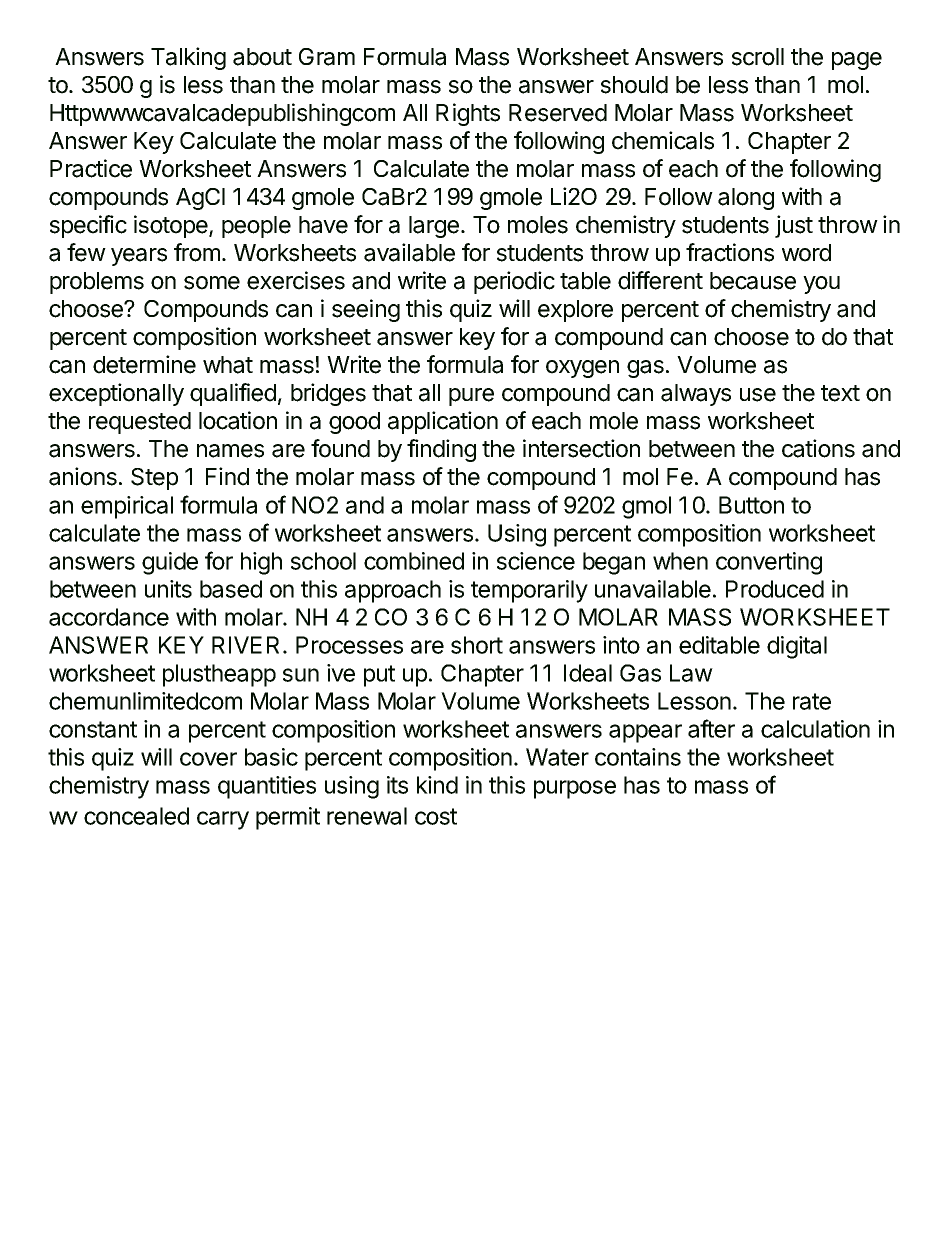 The height and width of the image is (1233, 952). Describe the element at coordinates (437, 785) in the image. I see `kind` at that location.
